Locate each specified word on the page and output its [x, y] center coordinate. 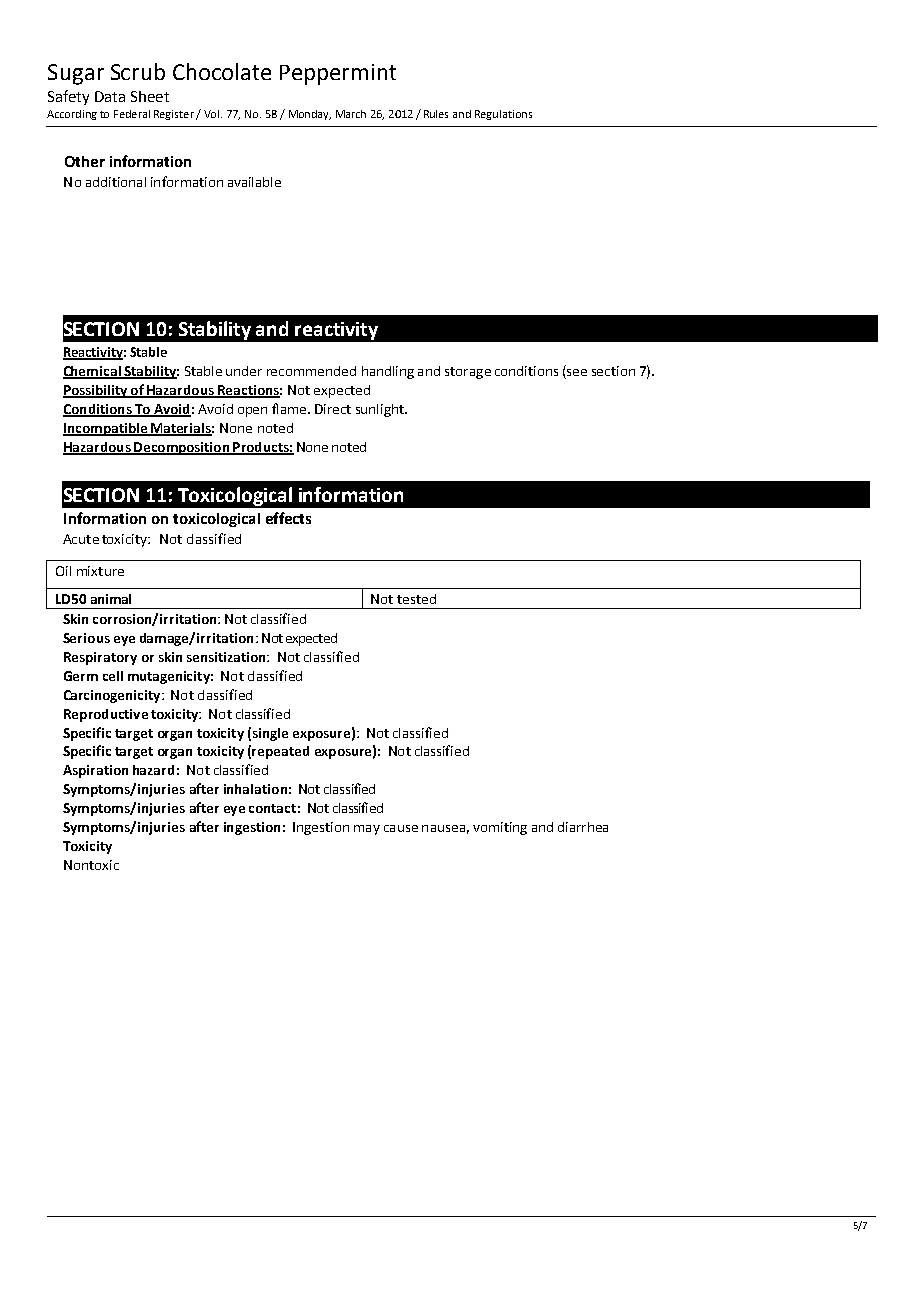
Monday [310, 115]
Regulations [503, 115]
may [367, 830]
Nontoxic [91, 865]
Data [110, 96]
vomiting [500, 828]
